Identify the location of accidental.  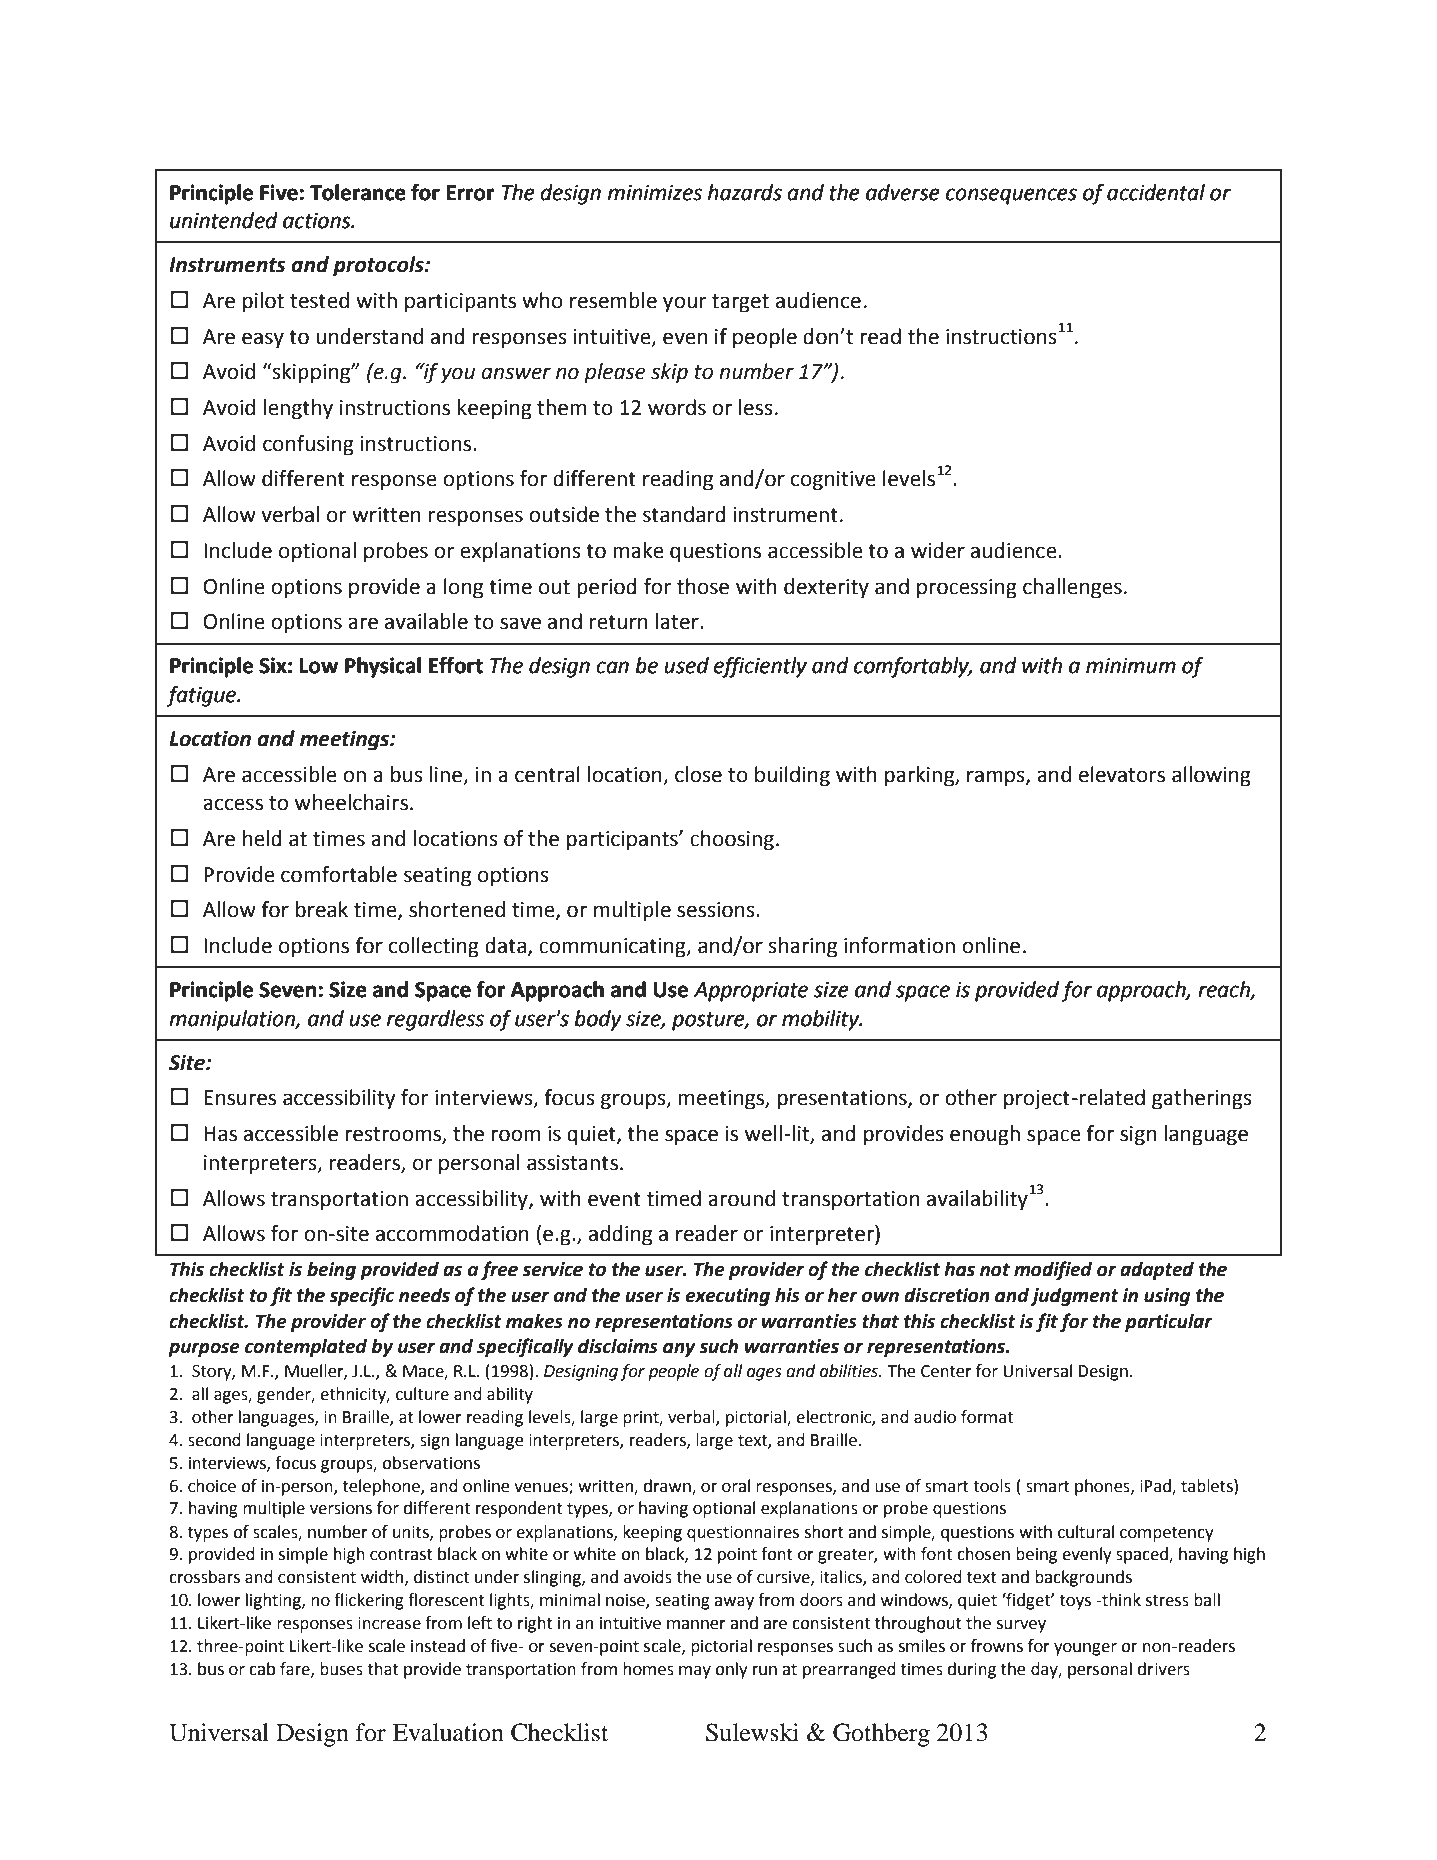
(1156, 192).
